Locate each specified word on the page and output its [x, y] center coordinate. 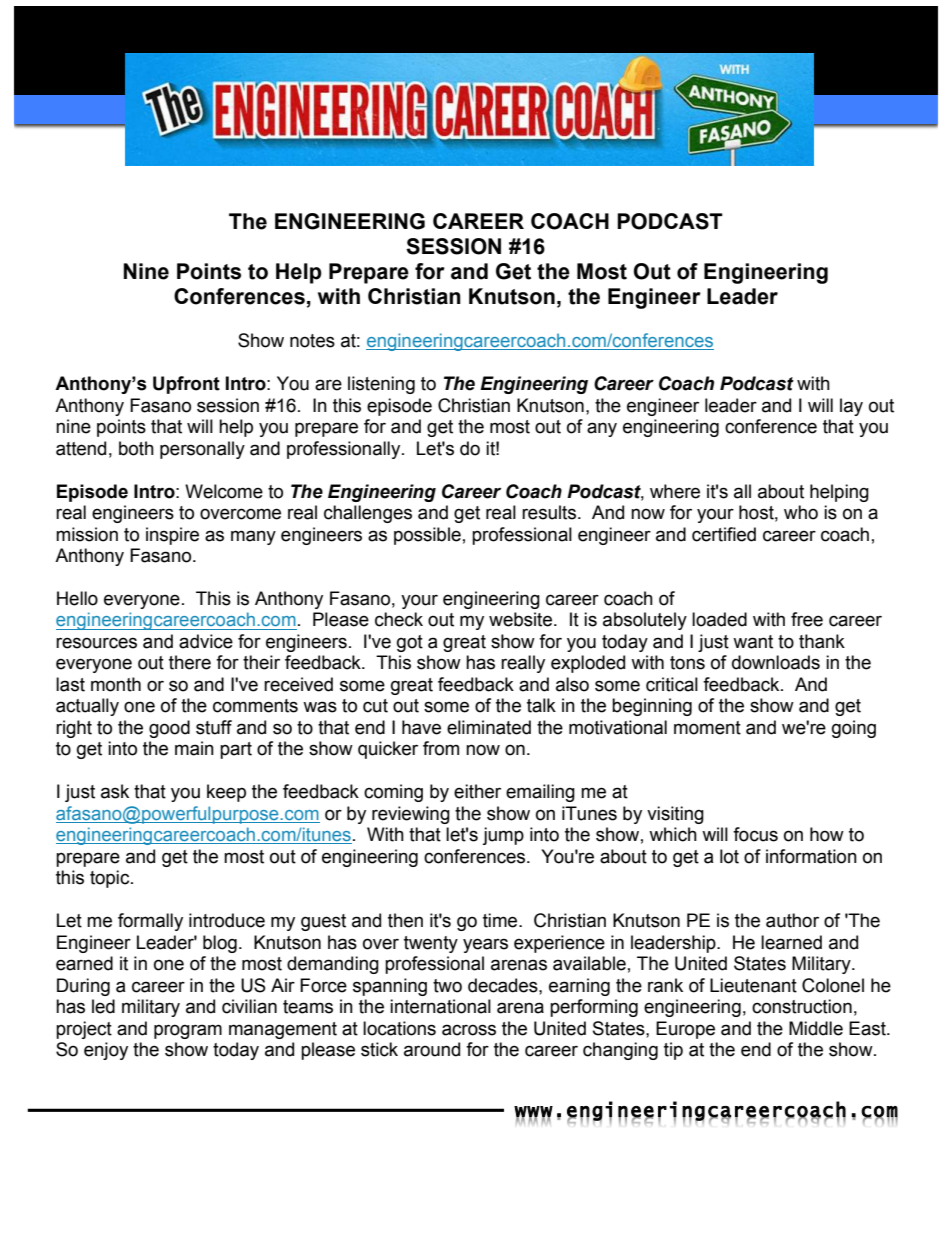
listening [381, 385]
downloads [776, 662]
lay [851, 407]
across [469, 1030]
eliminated [489, 727]
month [116, 684]
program [188, 1031]
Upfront [186, 385]
